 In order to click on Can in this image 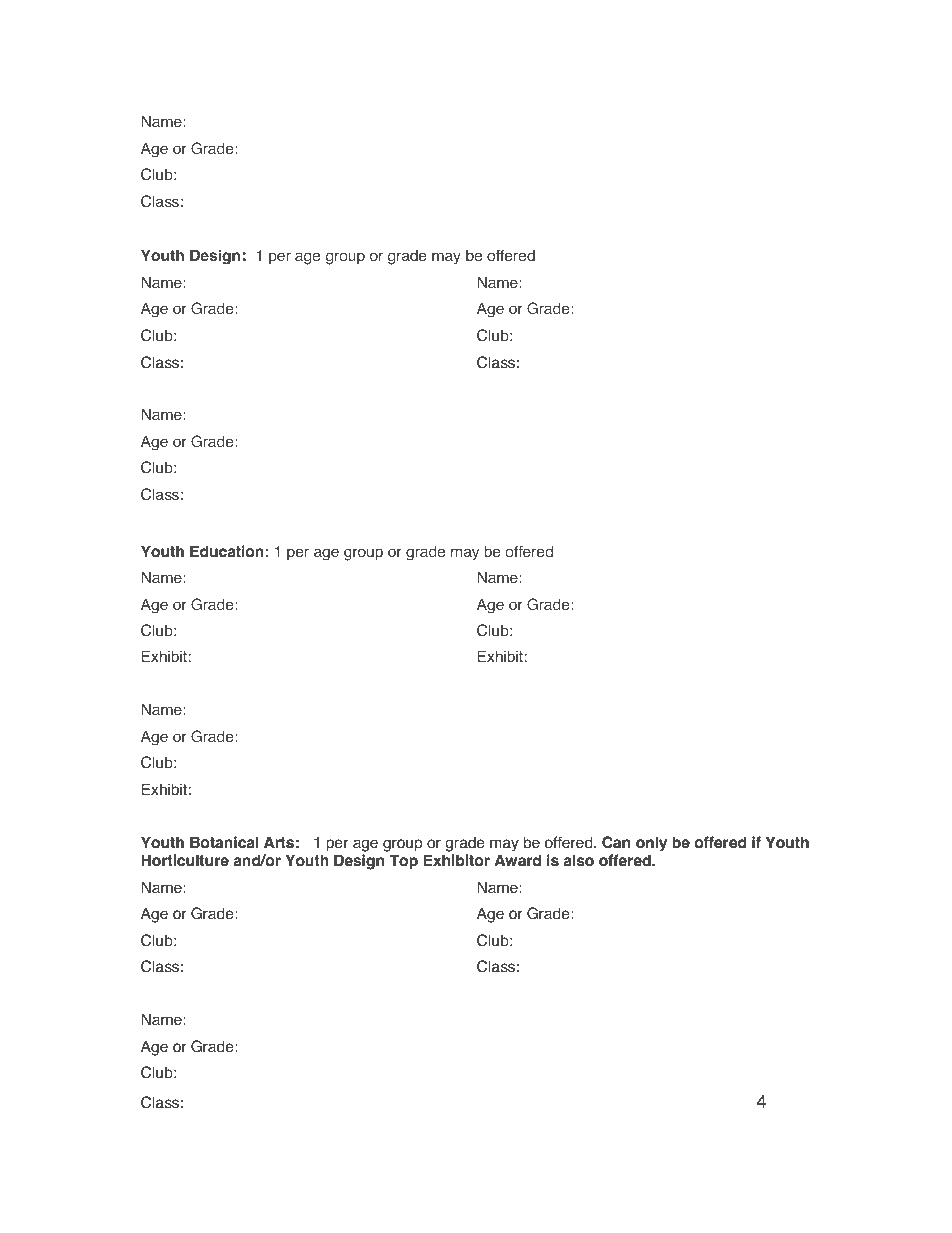, I will do `click(616, 842)`.
